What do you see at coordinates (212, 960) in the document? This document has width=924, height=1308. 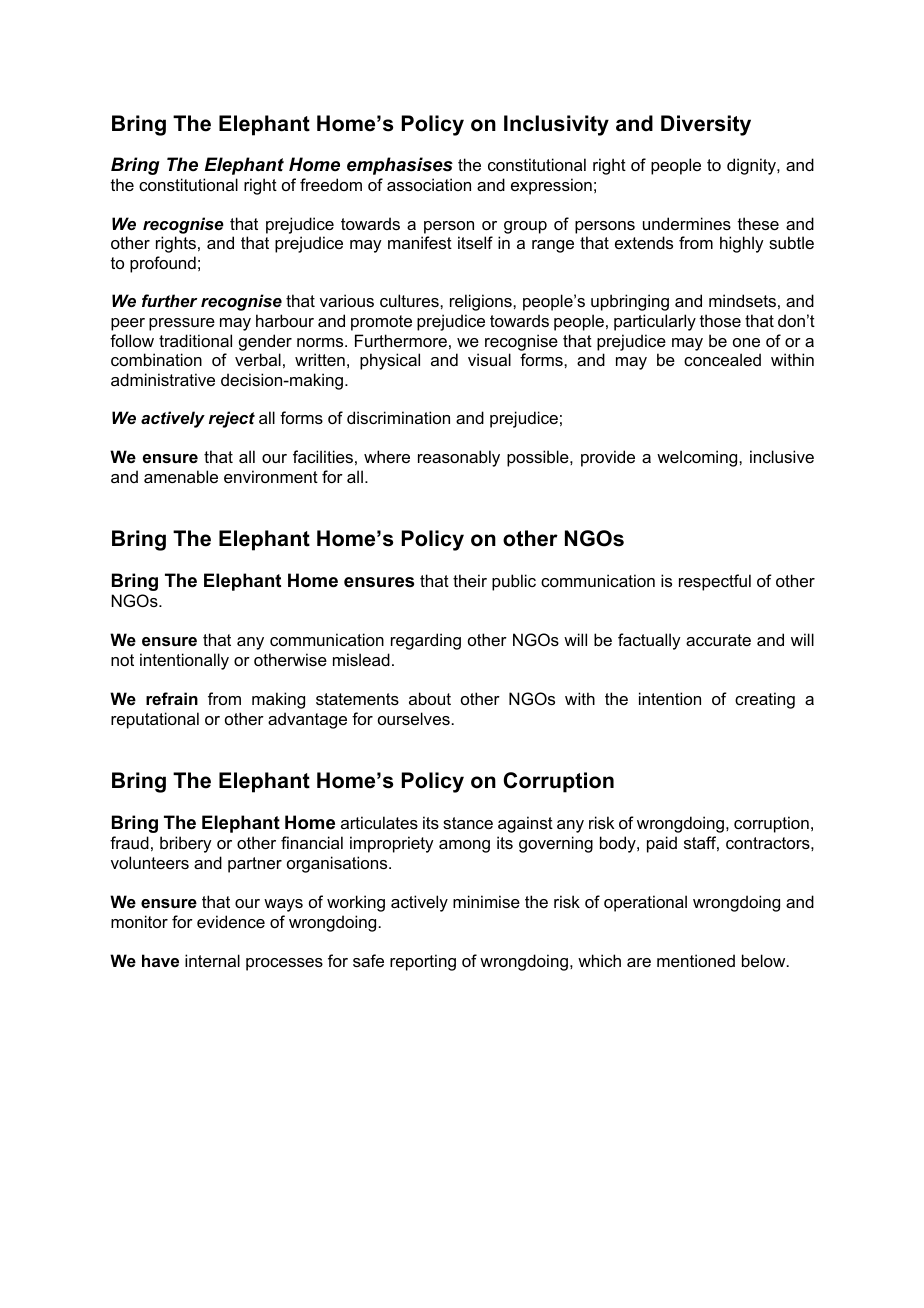 I see `internal` at bounding box center [212, 960].
